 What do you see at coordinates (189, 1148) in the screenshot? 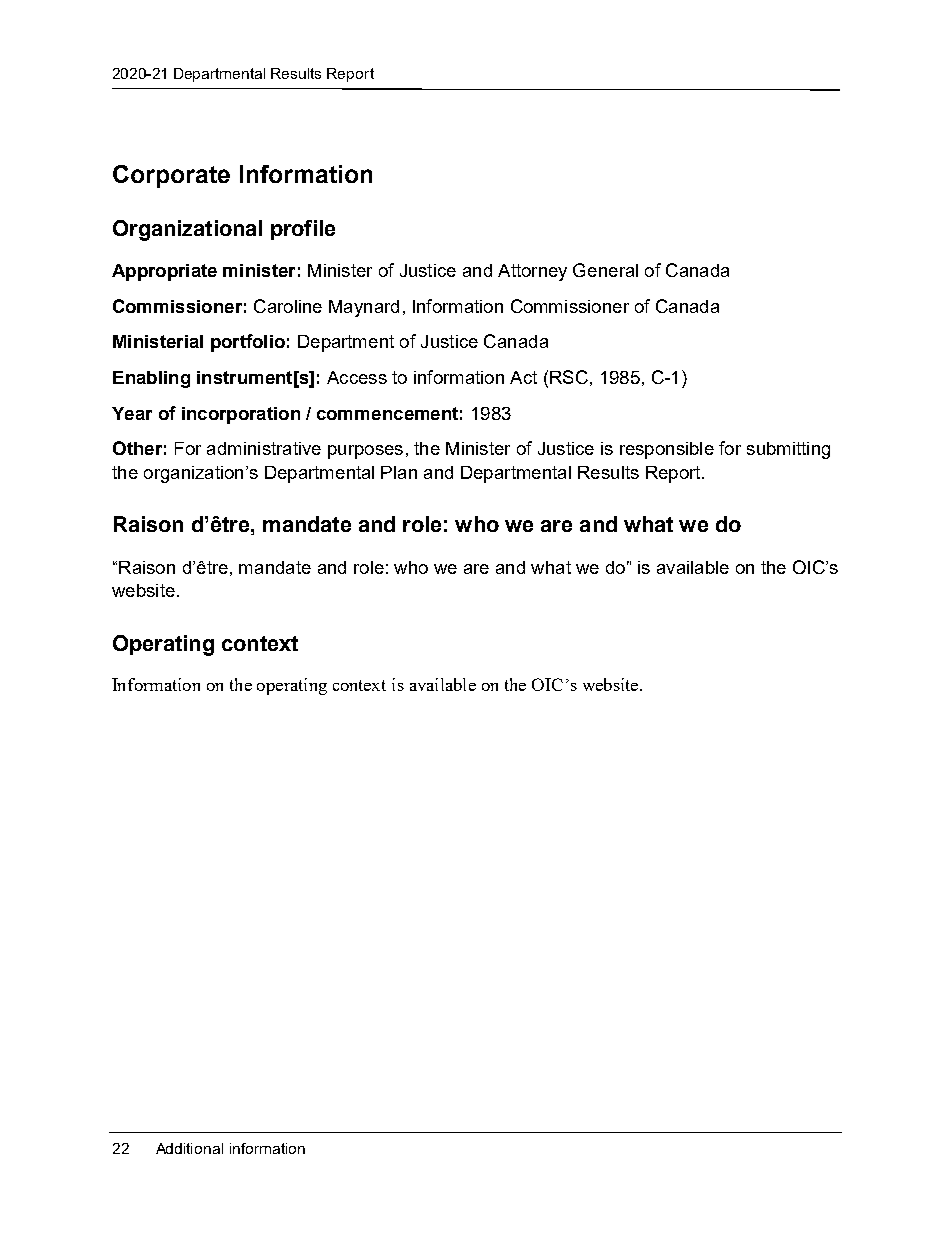
I see `Additional` at bounding box center [189, 1148].
